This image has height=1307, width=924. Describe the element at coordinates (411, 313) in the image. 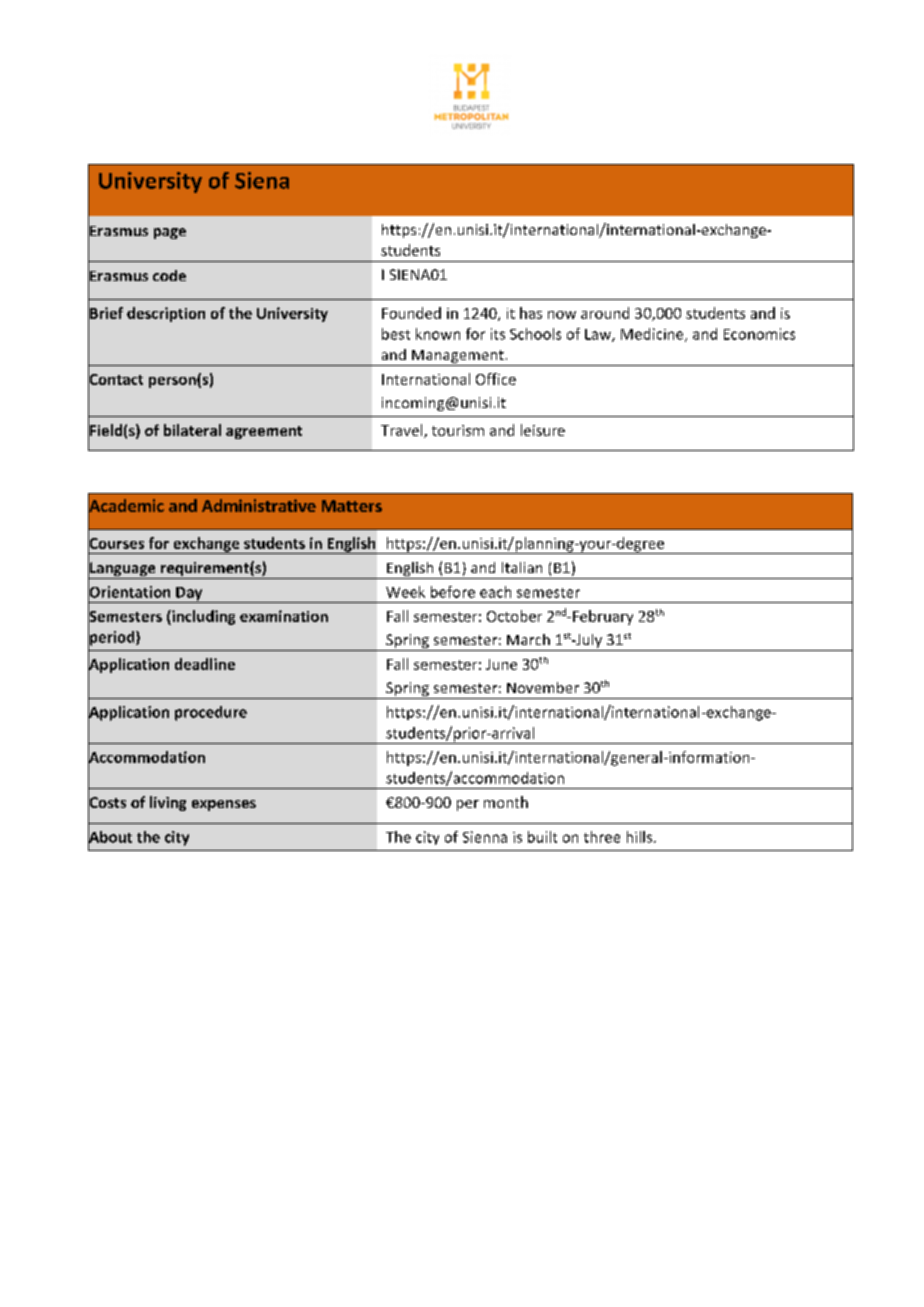

I see `Founded` at that location.
